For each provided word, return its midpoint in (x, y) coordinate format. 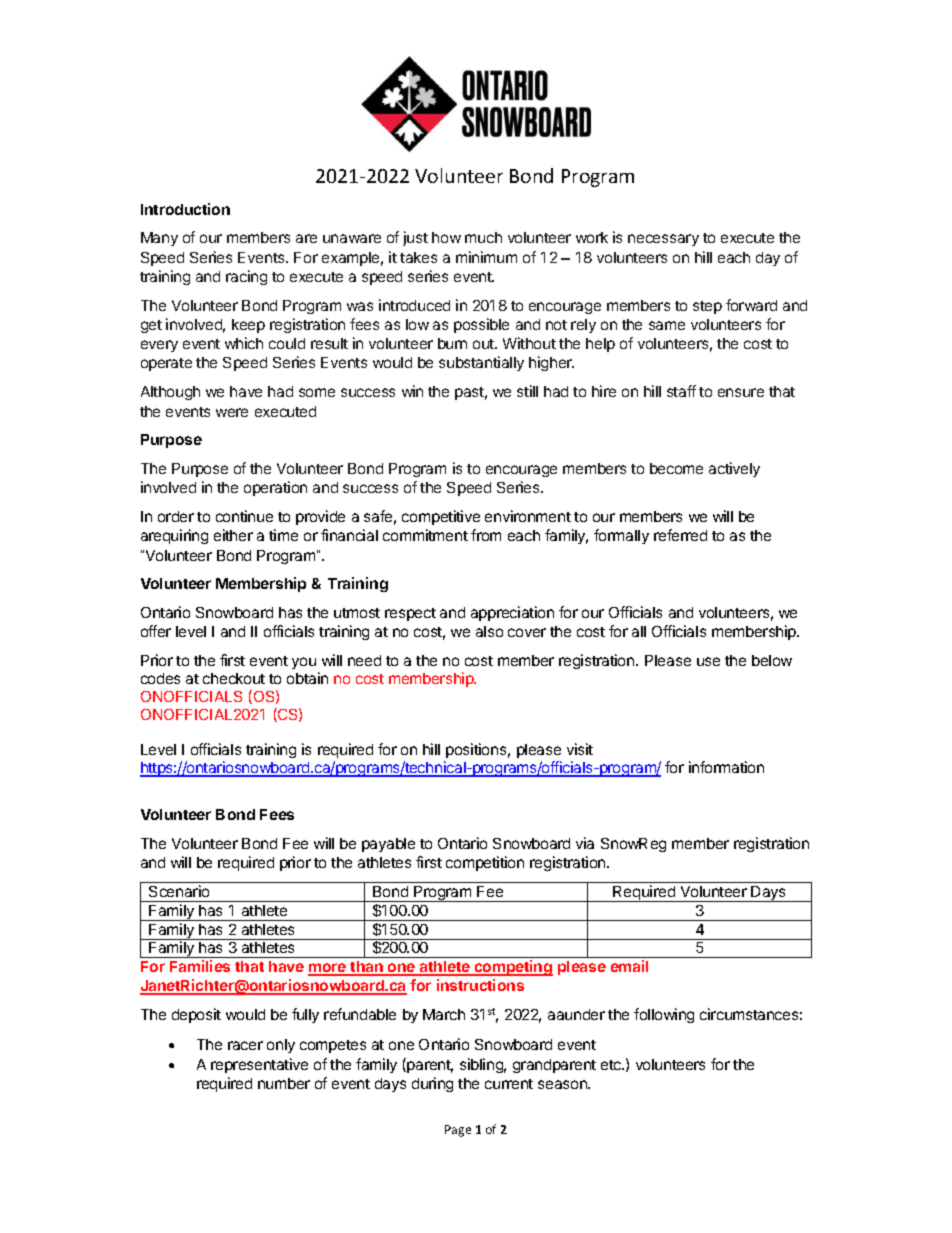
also (489, 631)
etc (612, 1065)
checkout (234, 678)
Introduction (185, 209)
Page (458, 1131)
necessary (663, 240)
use (708, 661)
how (446, 237)
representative (259, 1065)
